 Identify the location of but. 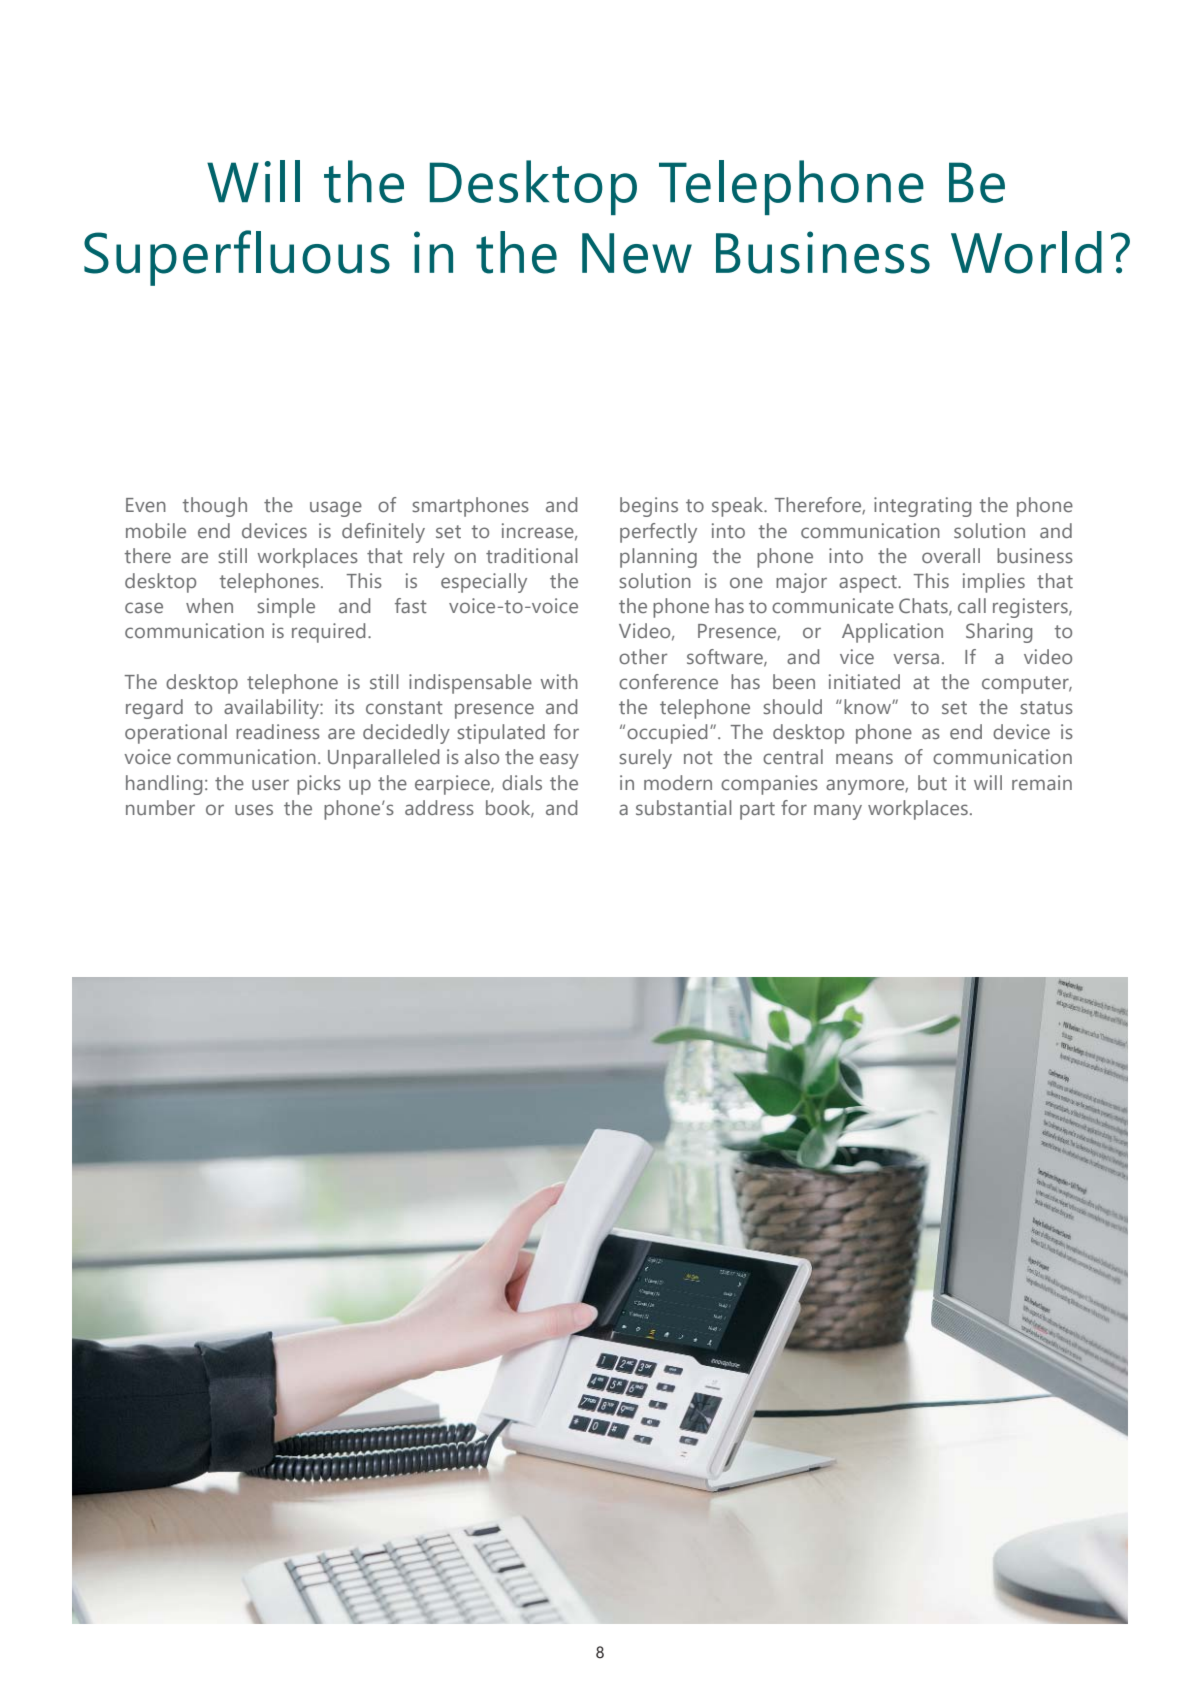
(932, 782).
